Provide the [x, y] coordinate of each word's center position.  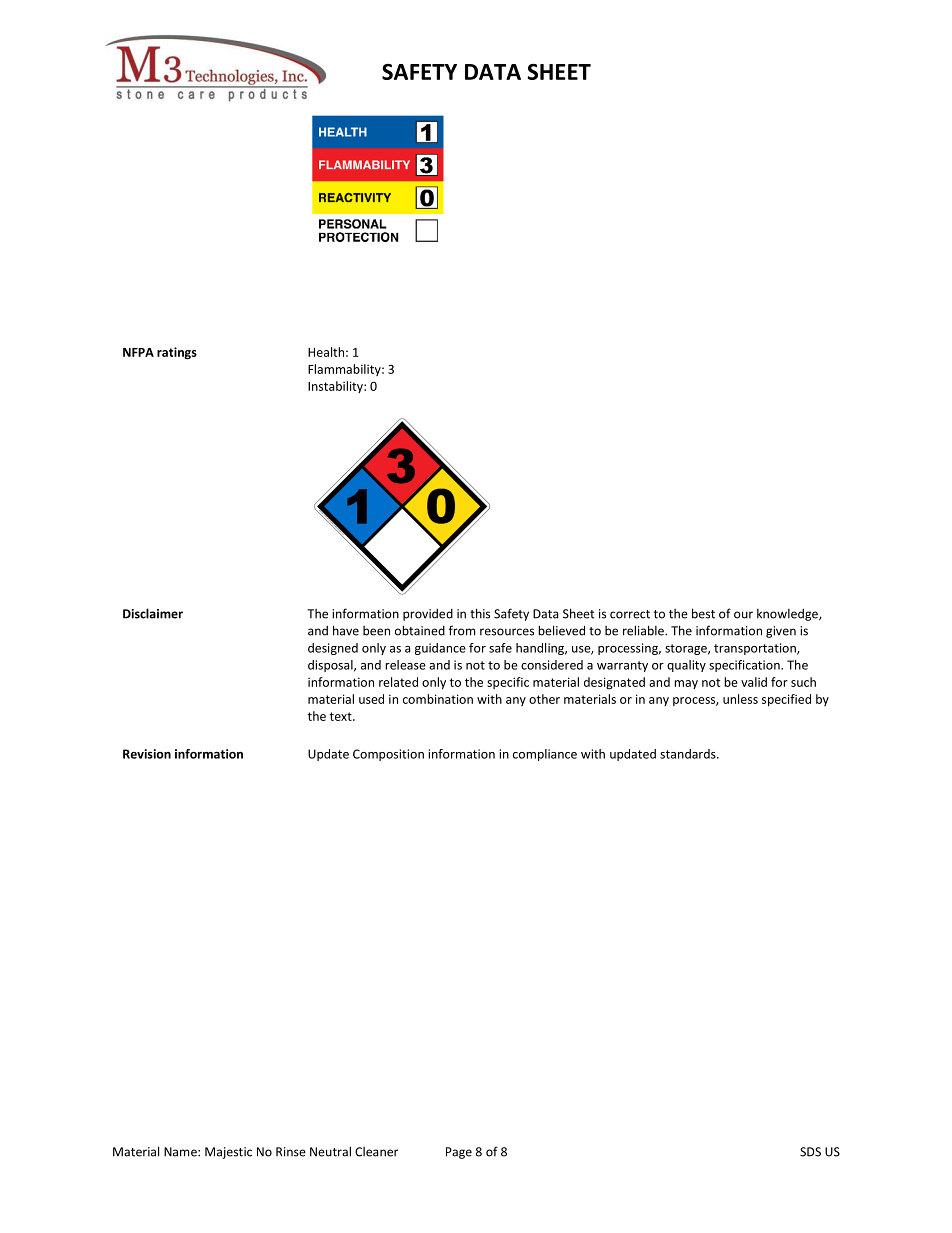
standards [689, 754]
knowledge [788, 615]
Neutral [330, 1151]
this [480, 613]
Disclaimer [153, 613]
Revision [147, 754]
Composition [388, 755]
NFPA [138, 352]
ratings [177, 353]
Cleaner [376, 1152]
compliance [545, 755]
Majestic [228, 1153]
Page [459, 1153]
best [703, 613]
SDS [810, 1152]
